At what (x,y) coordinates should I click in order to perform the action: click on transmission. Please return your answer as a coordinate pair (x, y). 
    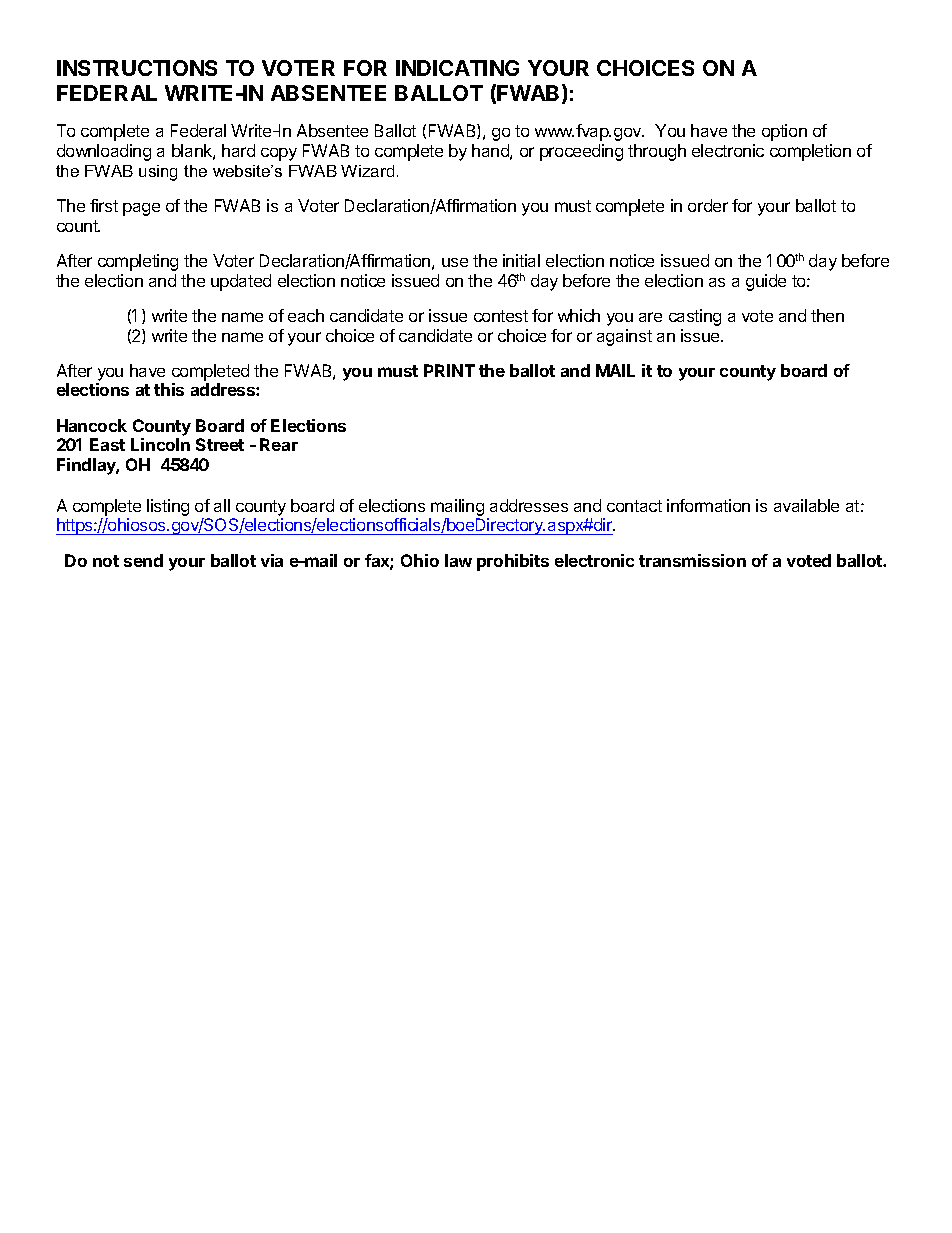
    Looking at the image, I should click on (692, 560).
